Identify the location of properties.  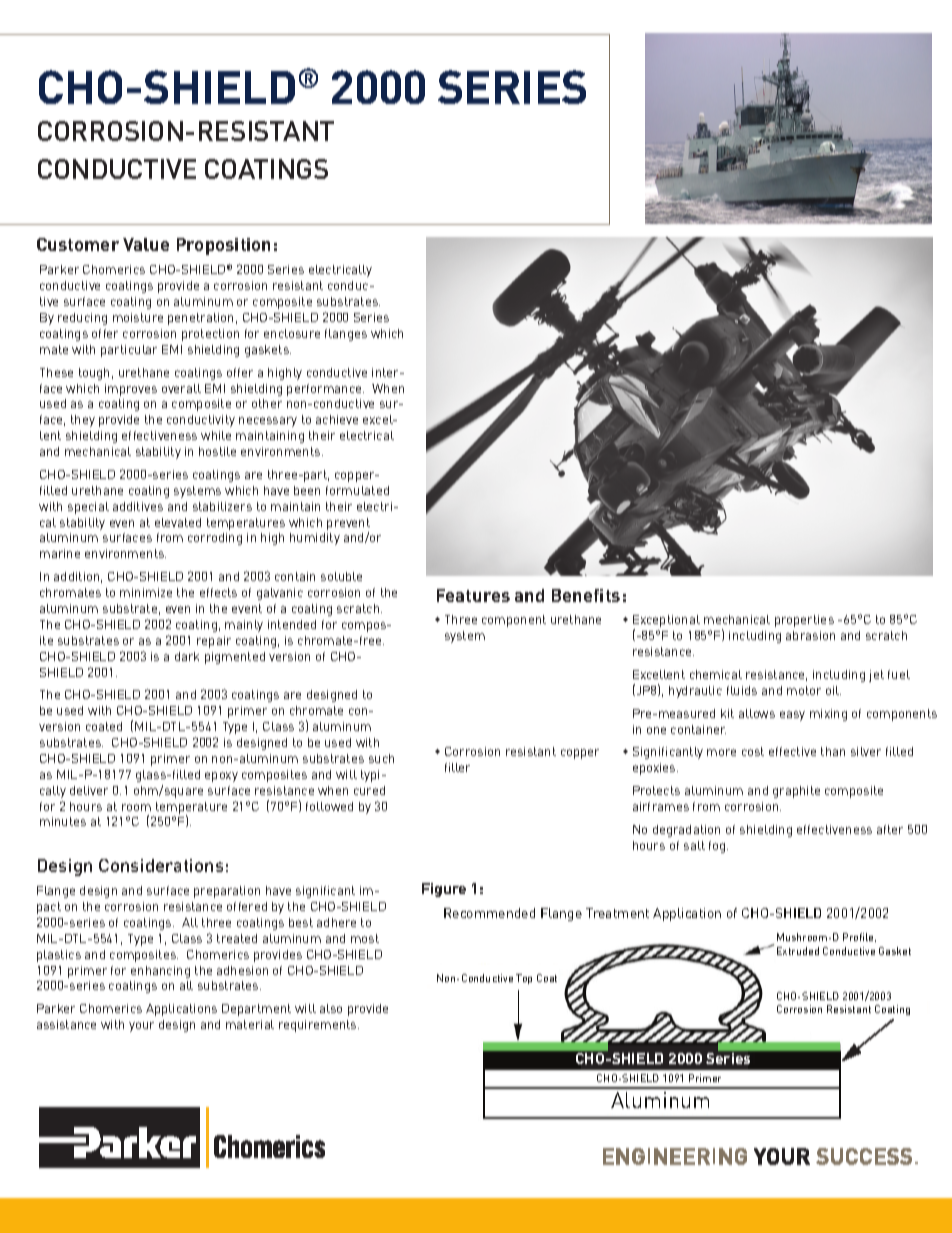
(804, 621).
